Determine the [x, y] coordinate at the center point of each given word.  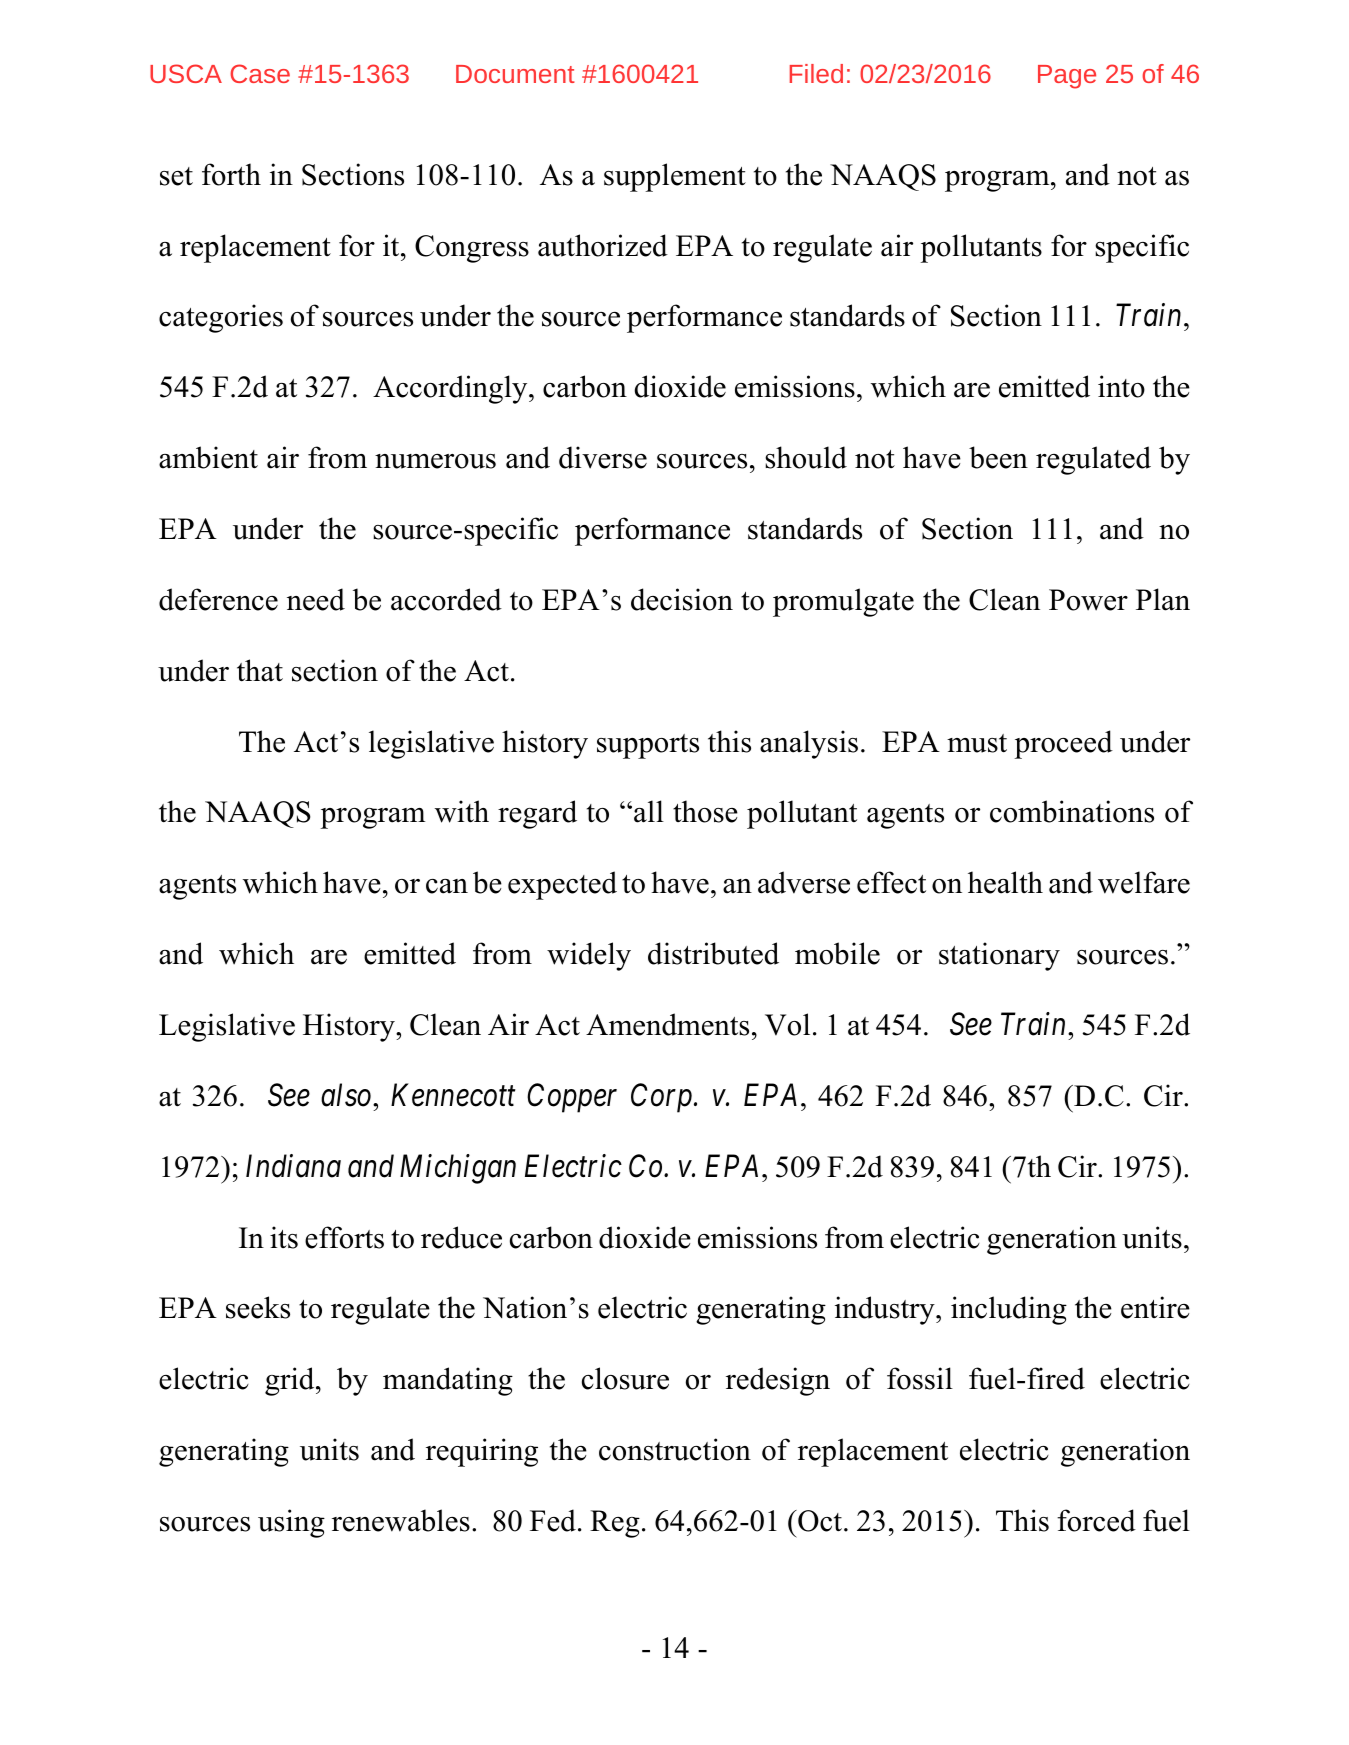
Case [260, 73]
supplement [675, 177]
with [462, 811]
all [649, 811]
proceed [1063, 744]
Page [1067, 77]
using [291, 1523]
